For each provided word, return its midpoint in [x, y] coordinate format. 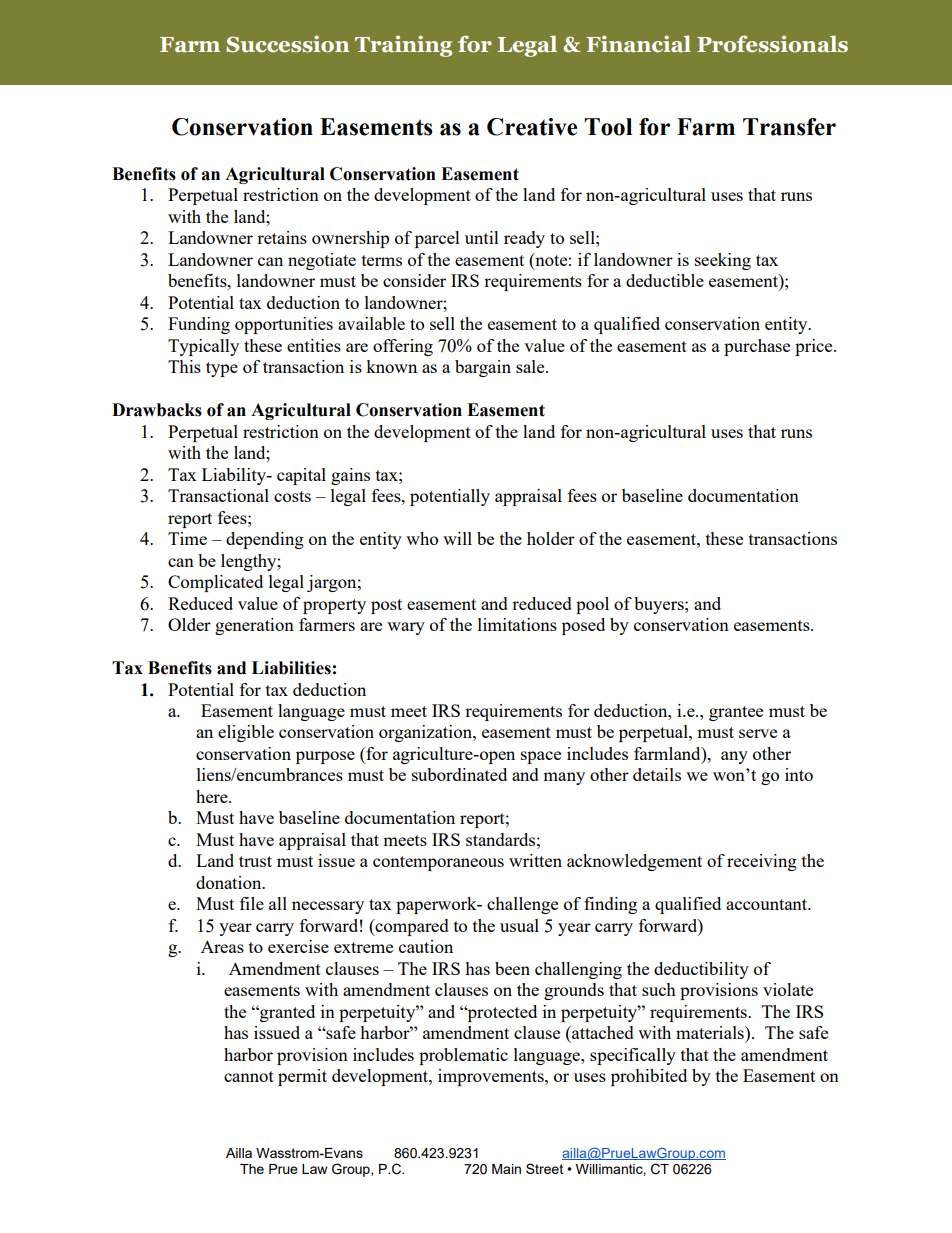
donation [230, 882]
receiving [762, 862]
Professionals [772, 44]
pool [592, 605]
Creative [532, 127]
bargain [483, 368]
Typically [203, 347]
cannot [249, 1076]
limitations [517, 624]
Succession [287, 44]
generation [254, 626]
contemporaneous [438, 863]
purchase [757, 347]
